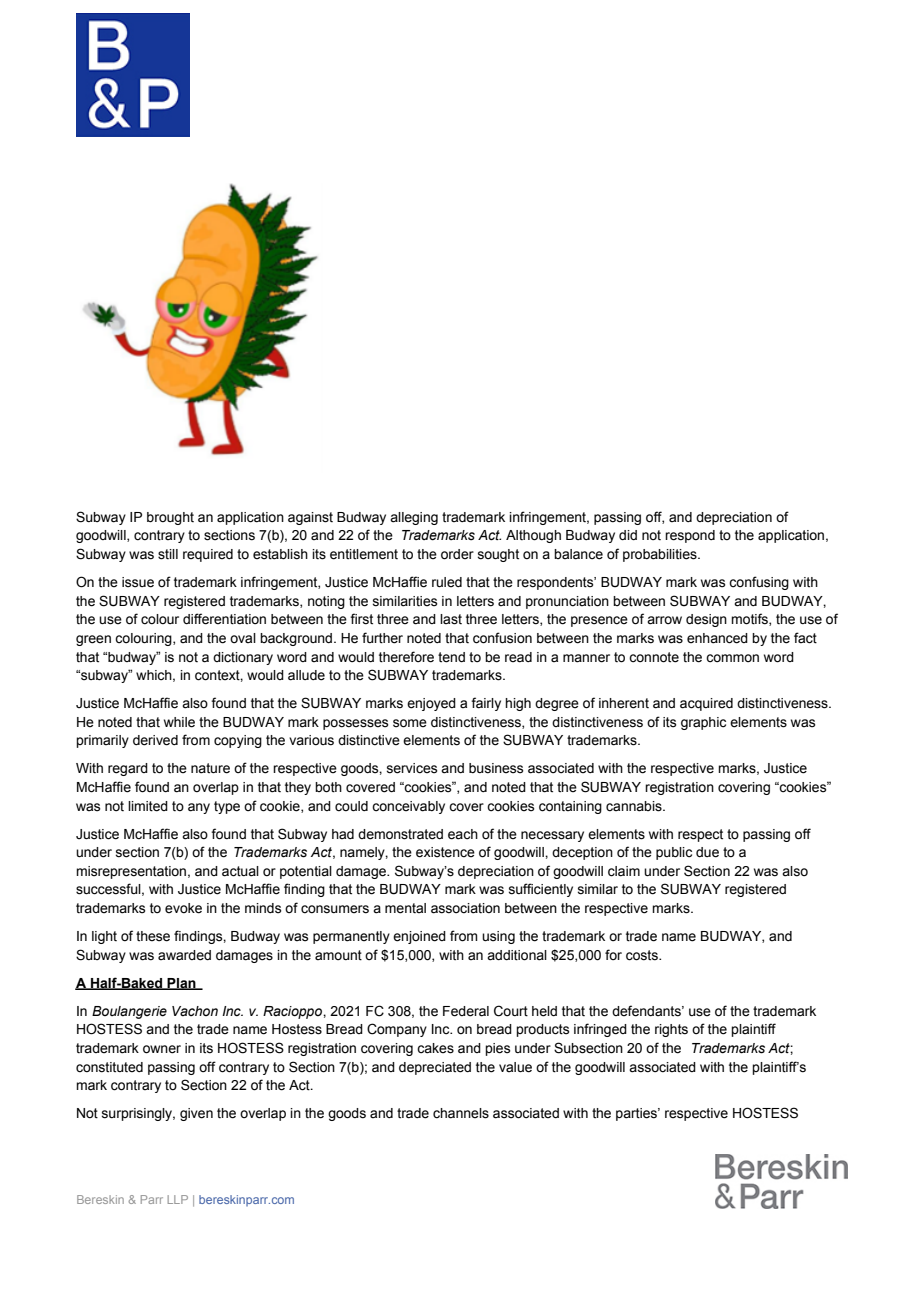  What do you see at coordinates (408, 807) in the screenshot?
I see `conceivably` at bounding box center [408, 807].
